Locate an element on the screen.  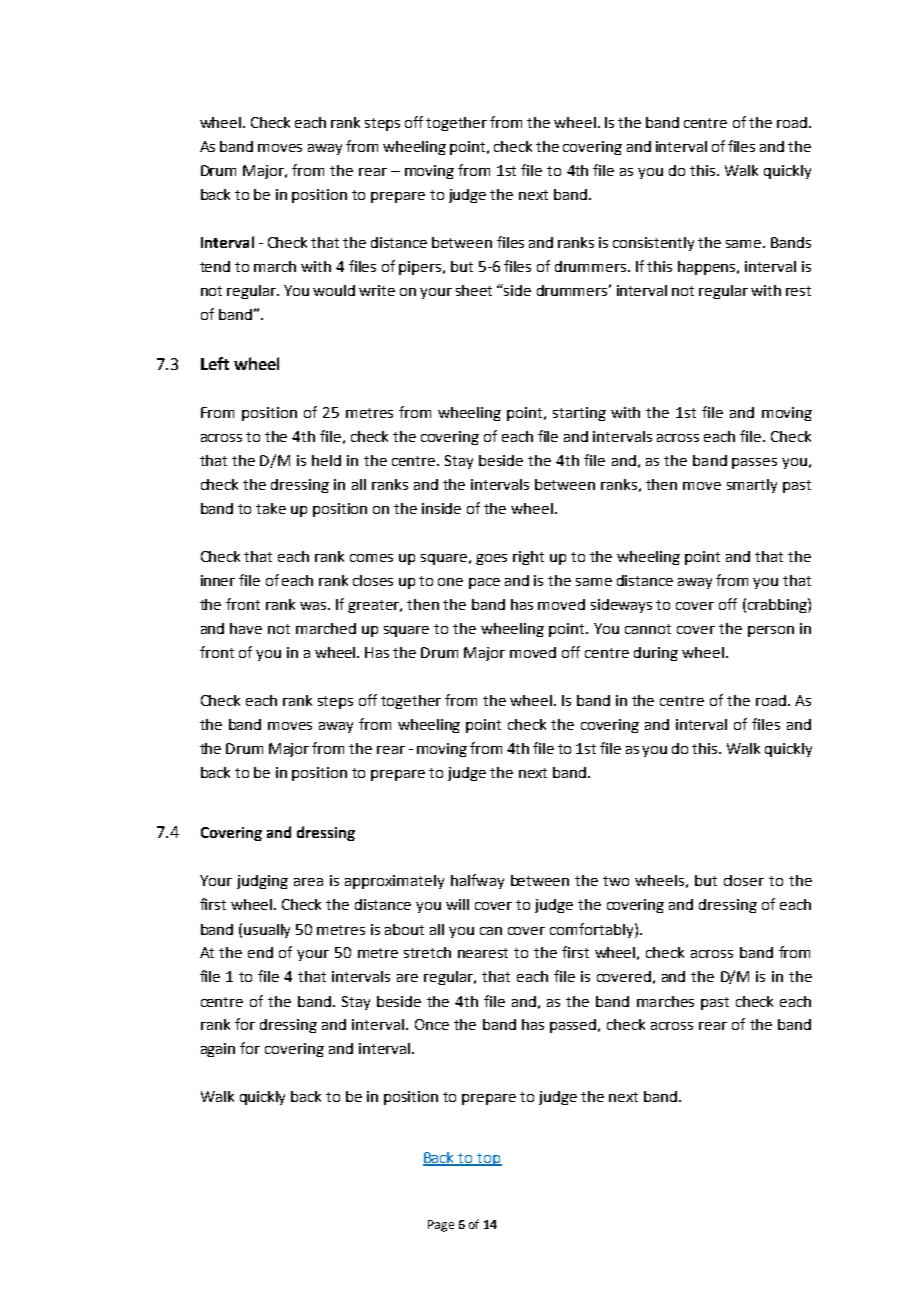
halfway is located at coordinates (477, 881).
